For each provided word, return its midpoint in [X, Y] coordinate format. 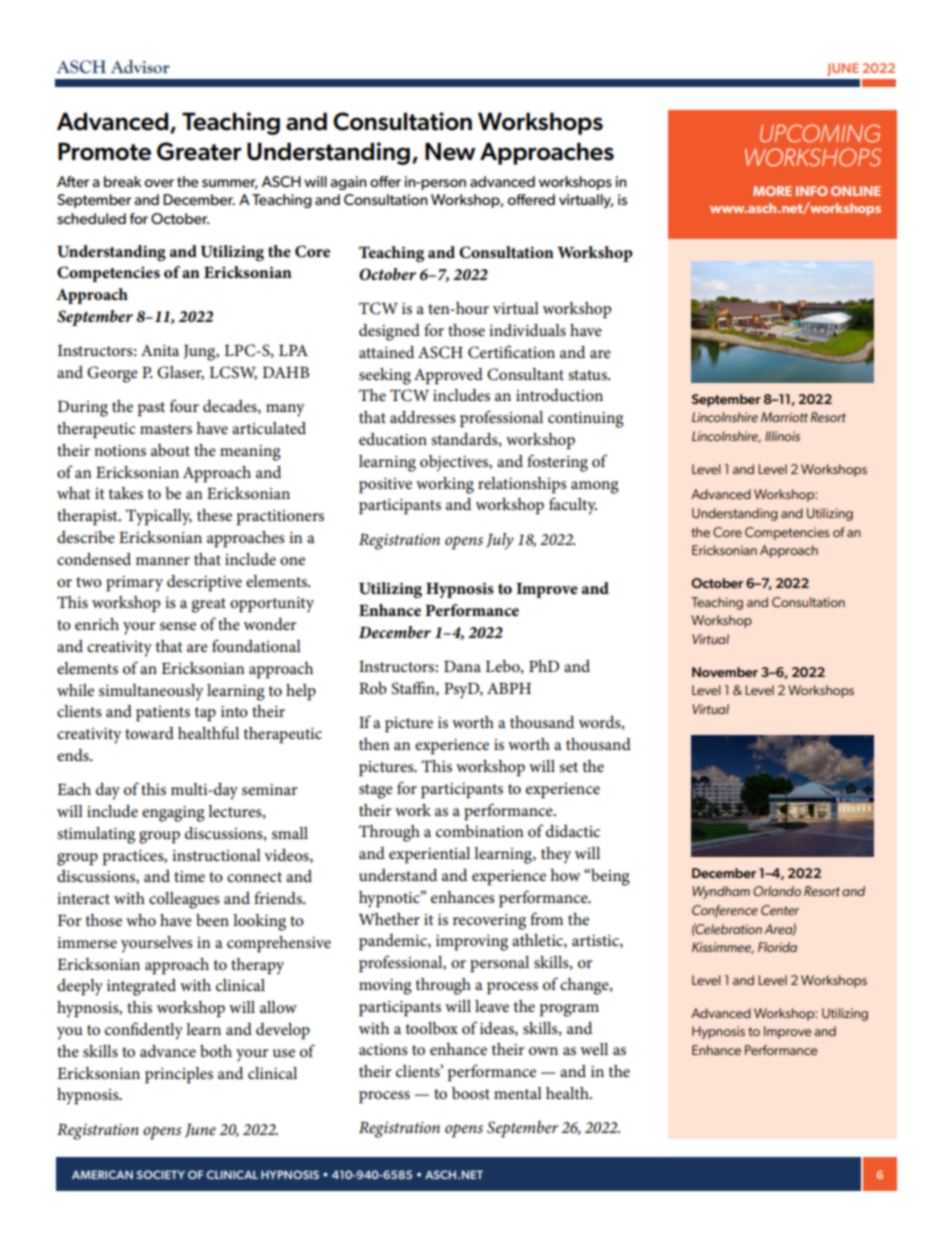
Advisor [140, 67]
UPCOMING [820, 133]
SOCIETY [161, 1174]
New [450, 151]
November [725, 672]
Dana [462, 666]
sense [178, 626]
